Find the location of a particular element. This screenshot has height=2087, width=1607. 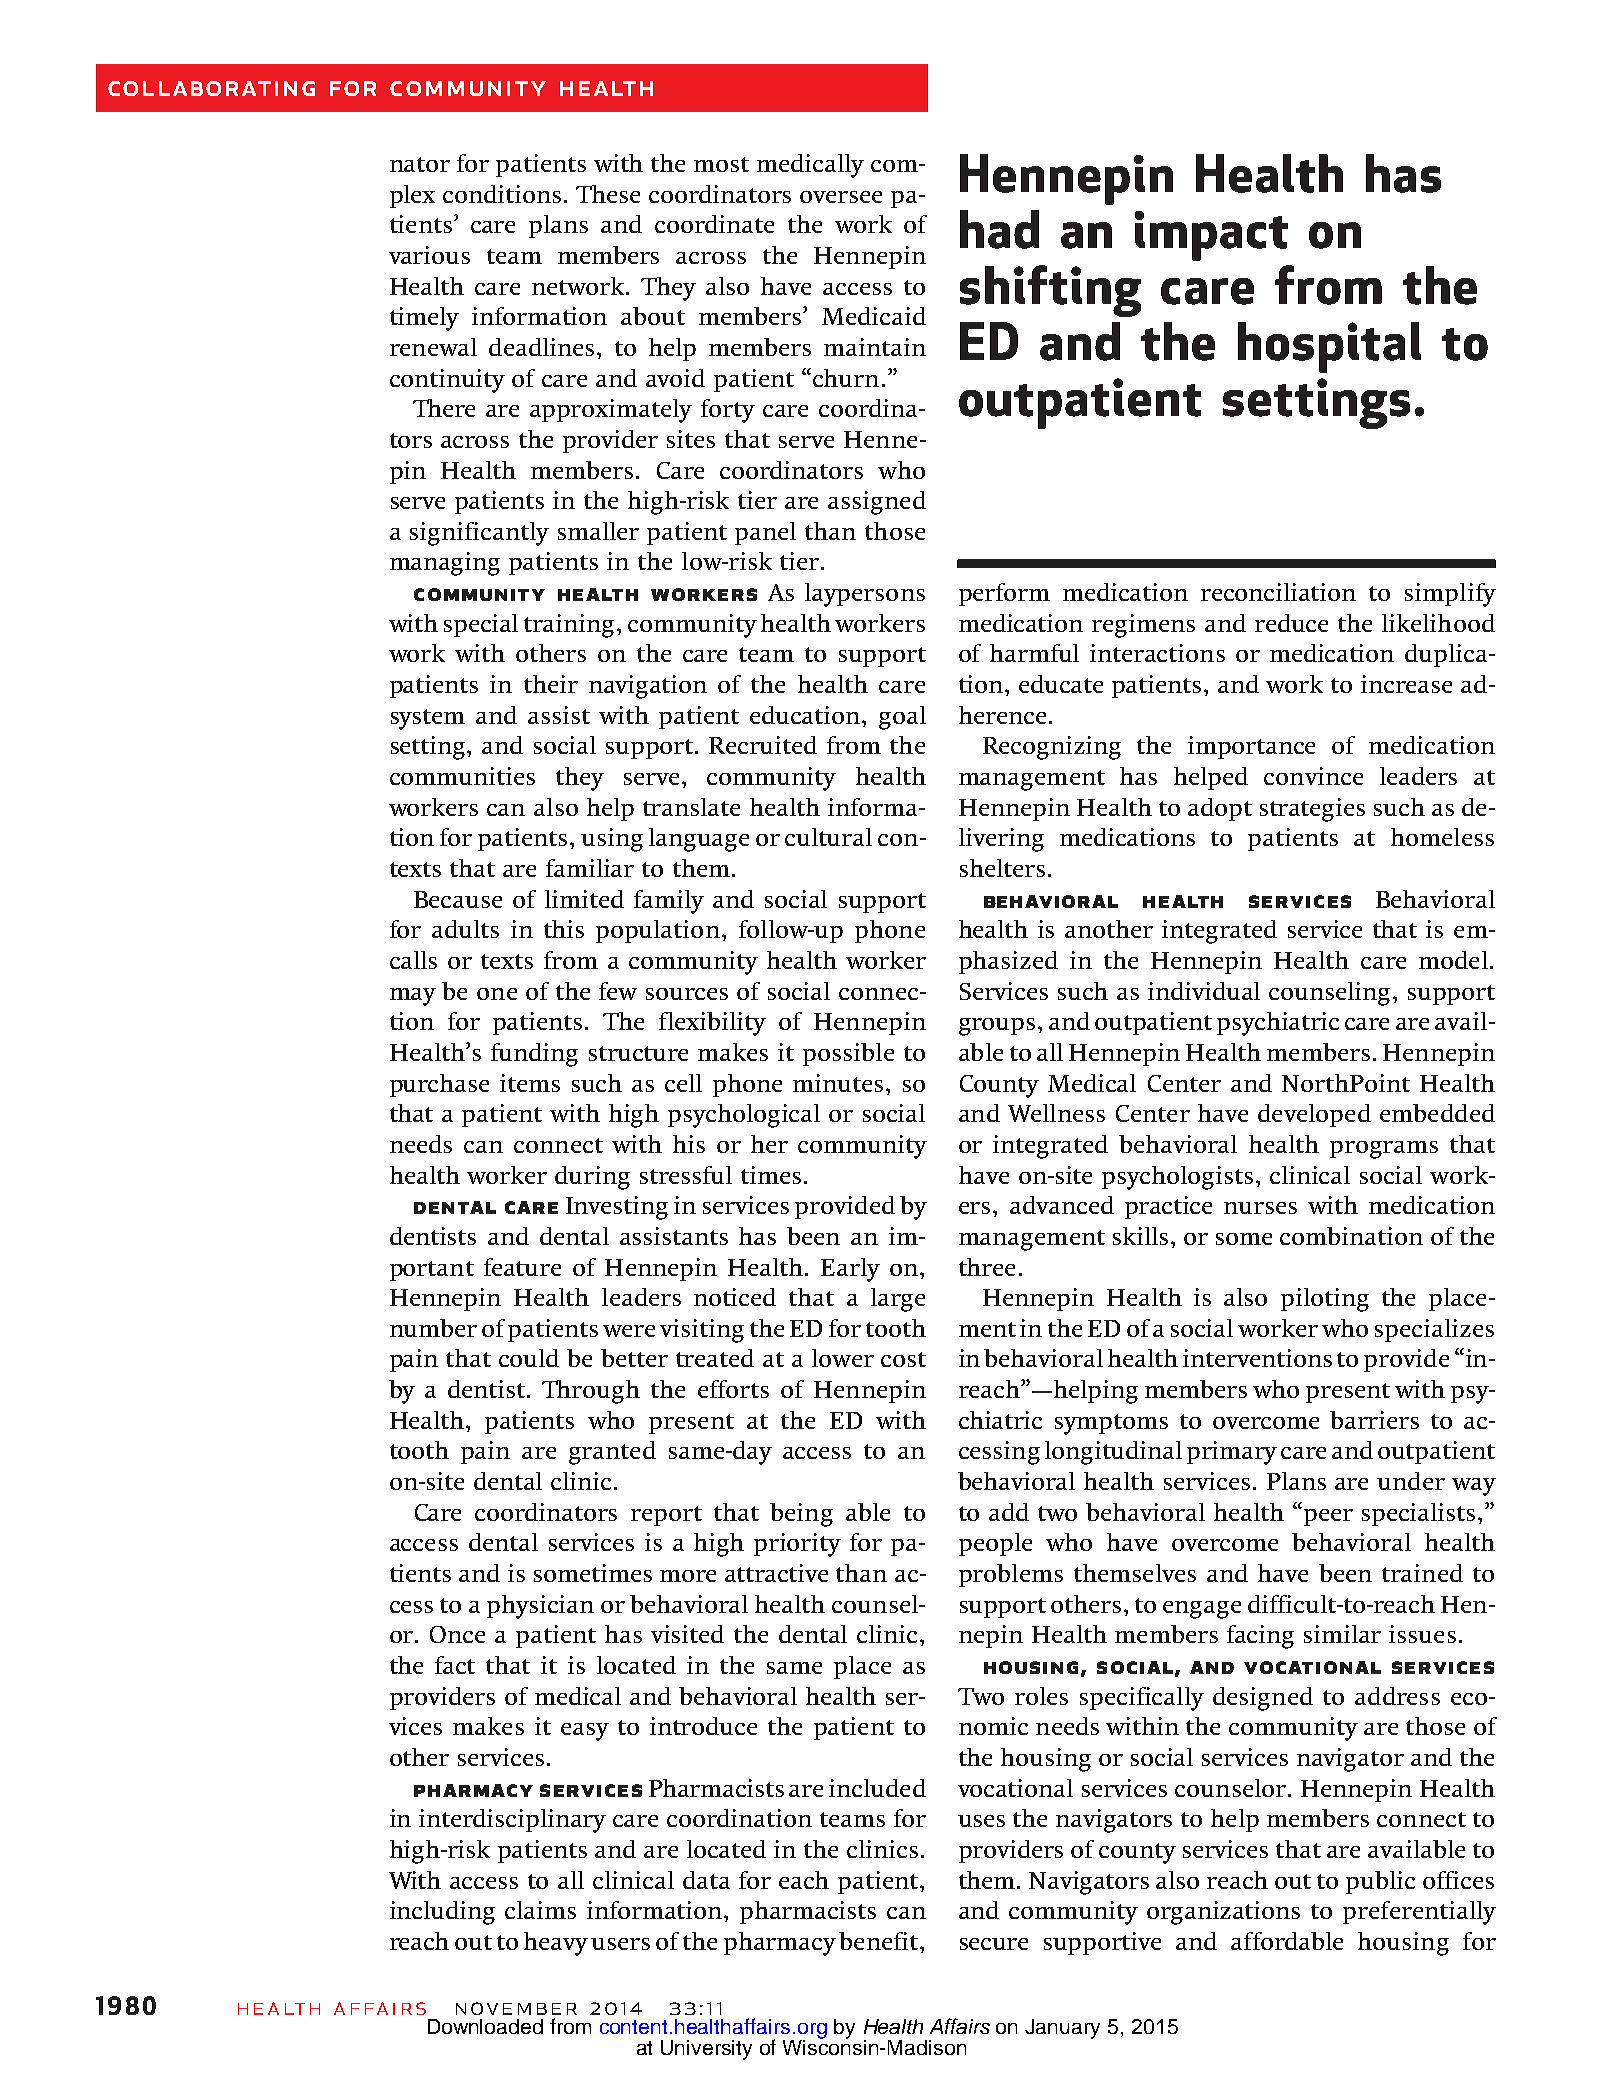

oversee is located at coordinates (841, 197).
